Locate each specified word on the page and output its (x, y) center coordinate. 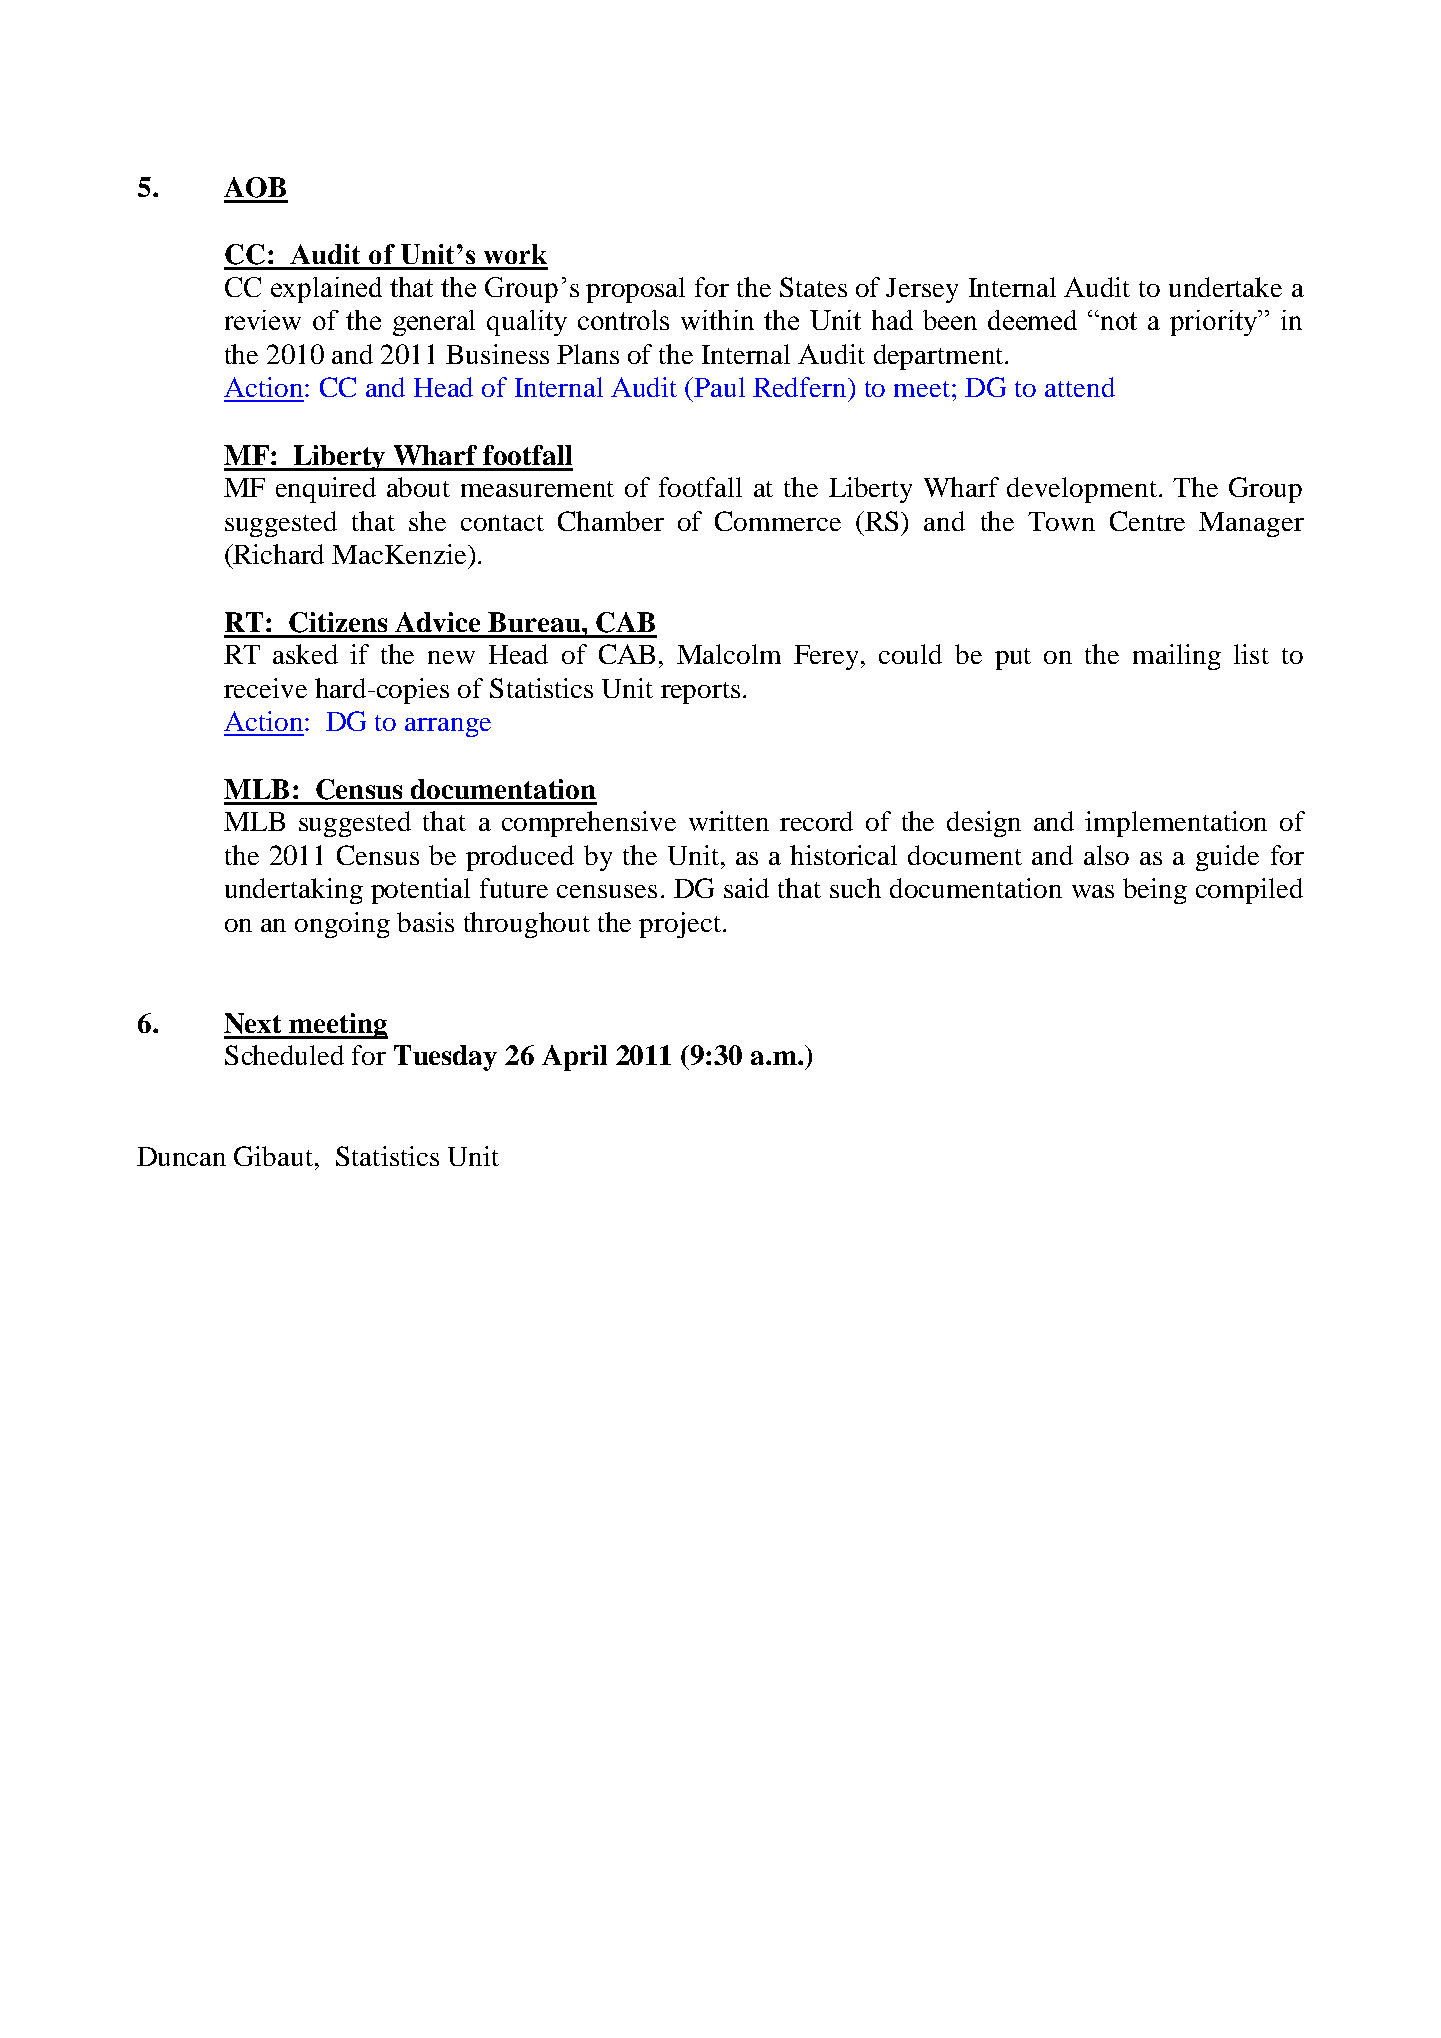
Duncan (181, 1156)
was (1093, 891)
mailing (1177, 657)
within (717, 320)
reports (700, 693)
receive (265, 688)
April (574, 1058)
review (263, 320)
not (1119, 321)
